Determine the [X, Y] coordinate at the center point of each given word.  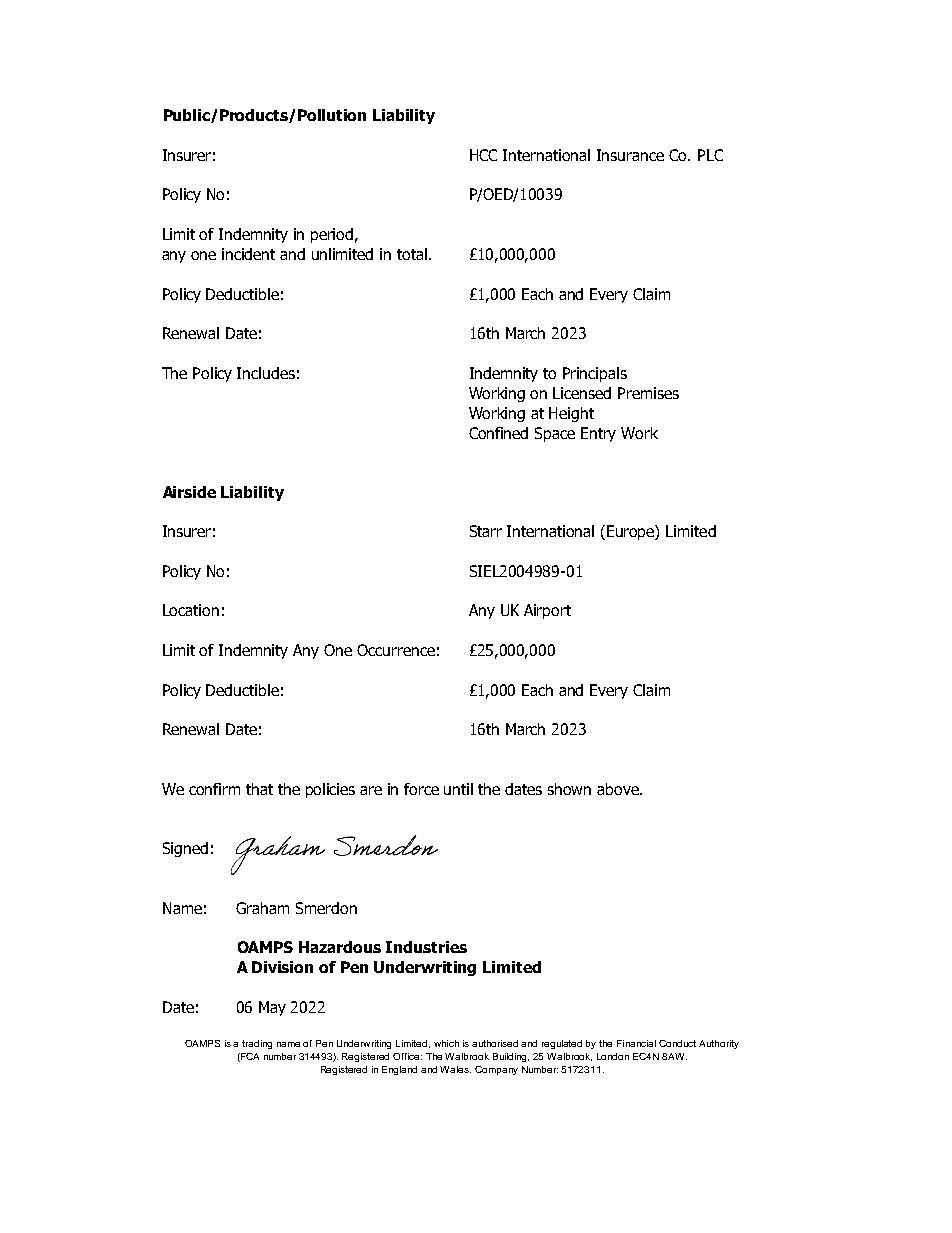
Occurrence [396, 650]
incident [248, 254]
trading [257, 1044]
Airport [547, 611]
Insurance [630, 155]
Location [191, 610]
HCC [483, 155]
